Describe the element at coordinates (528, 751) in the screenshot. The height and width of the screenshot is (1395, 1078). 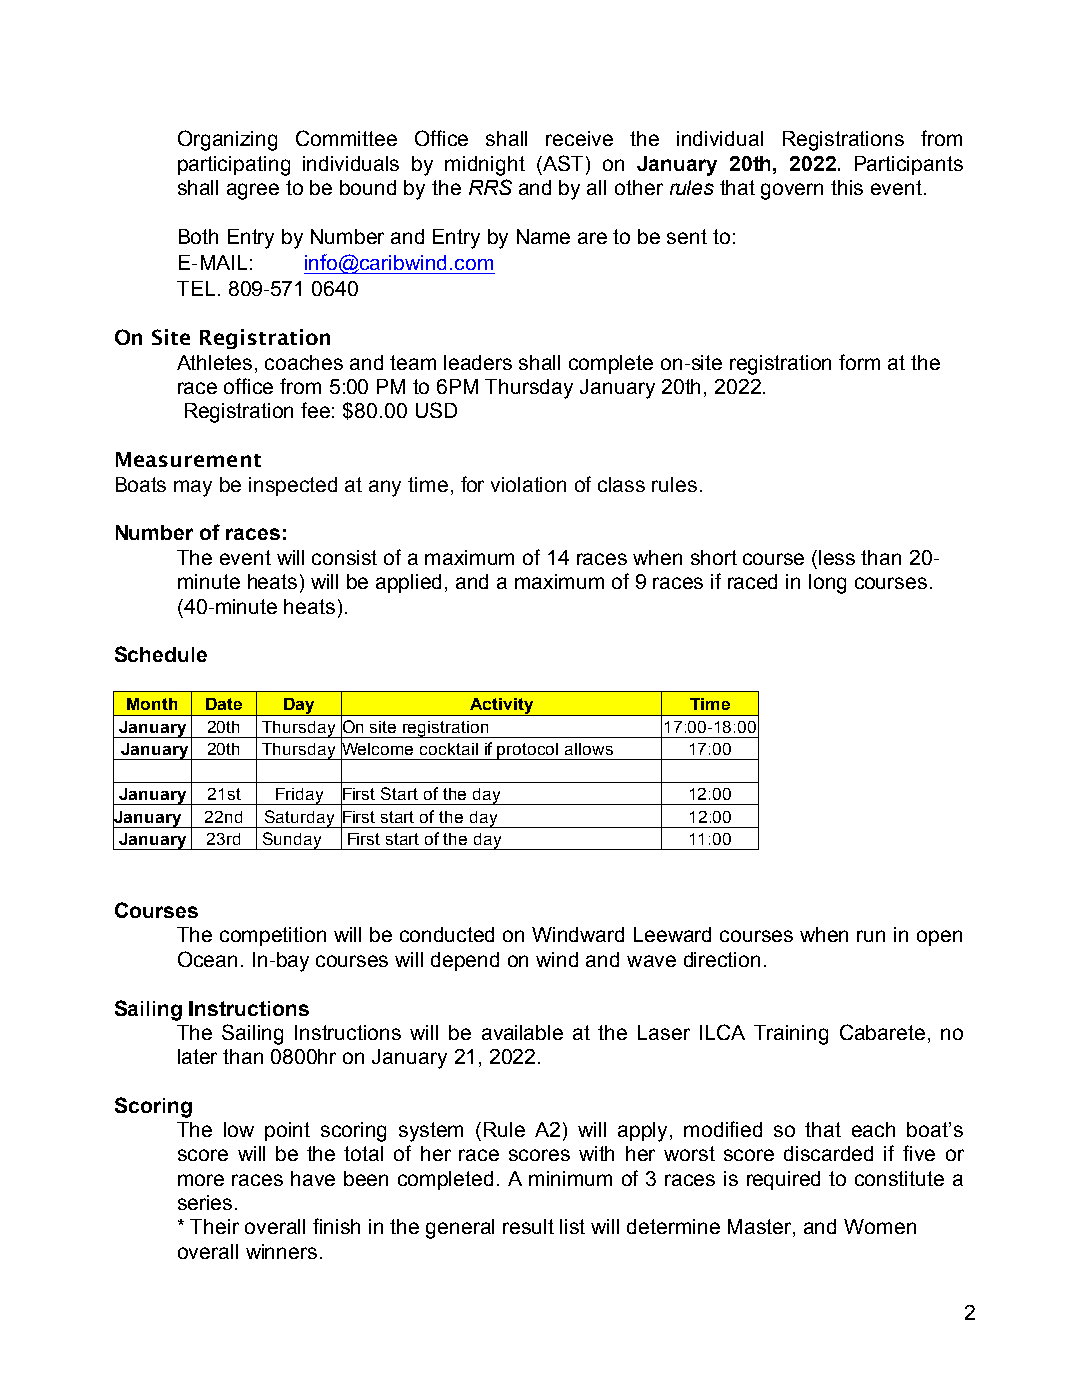
I see `protocol` at that location.
